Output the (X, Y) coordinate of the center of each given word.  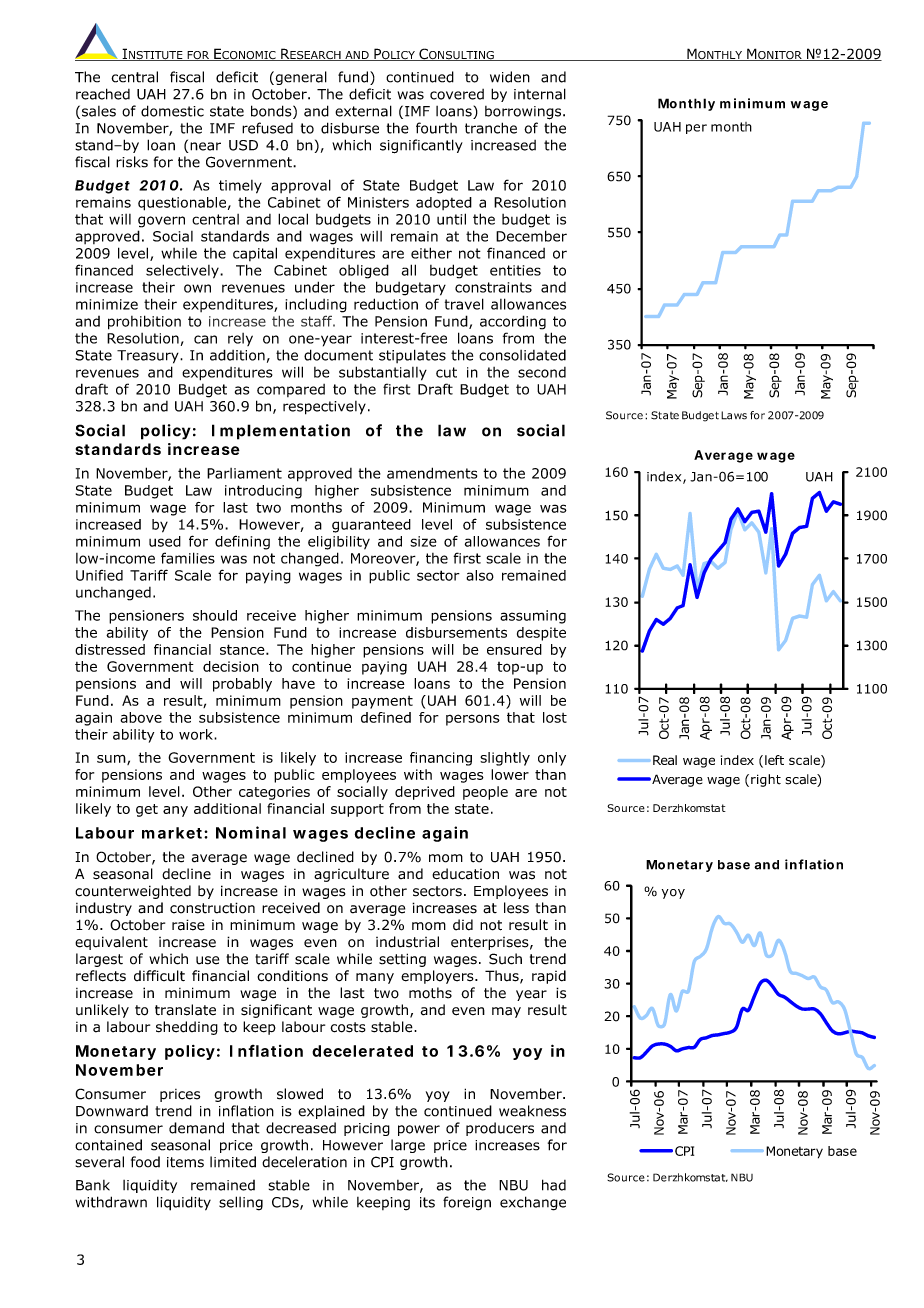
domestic (172, 111)
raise (188, 925)
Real (665, 760)
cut (446, 372)
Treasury (149, 357)
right (766, 780)
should (215, 615)
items (185, 1162)
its (427, 1202)
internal (540, 94)
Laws (734, 415)
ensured (514, 649)
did (463, 925)
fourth (436, 128)
